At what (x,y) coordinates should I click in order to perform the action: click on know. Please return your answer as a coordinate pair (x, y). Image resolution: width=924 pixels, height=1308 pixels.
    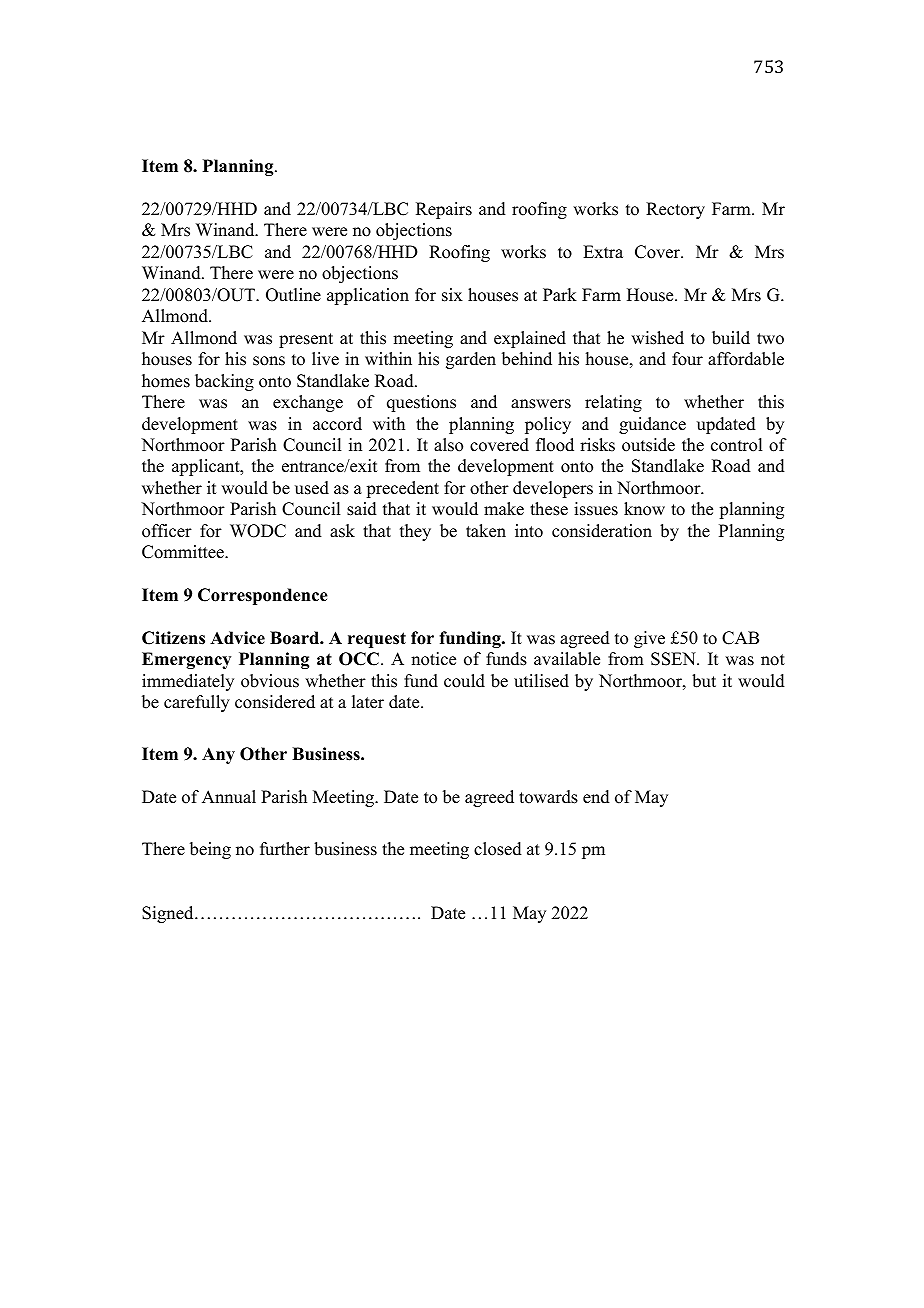
    Looking at the image, I should click on (644, 509).
